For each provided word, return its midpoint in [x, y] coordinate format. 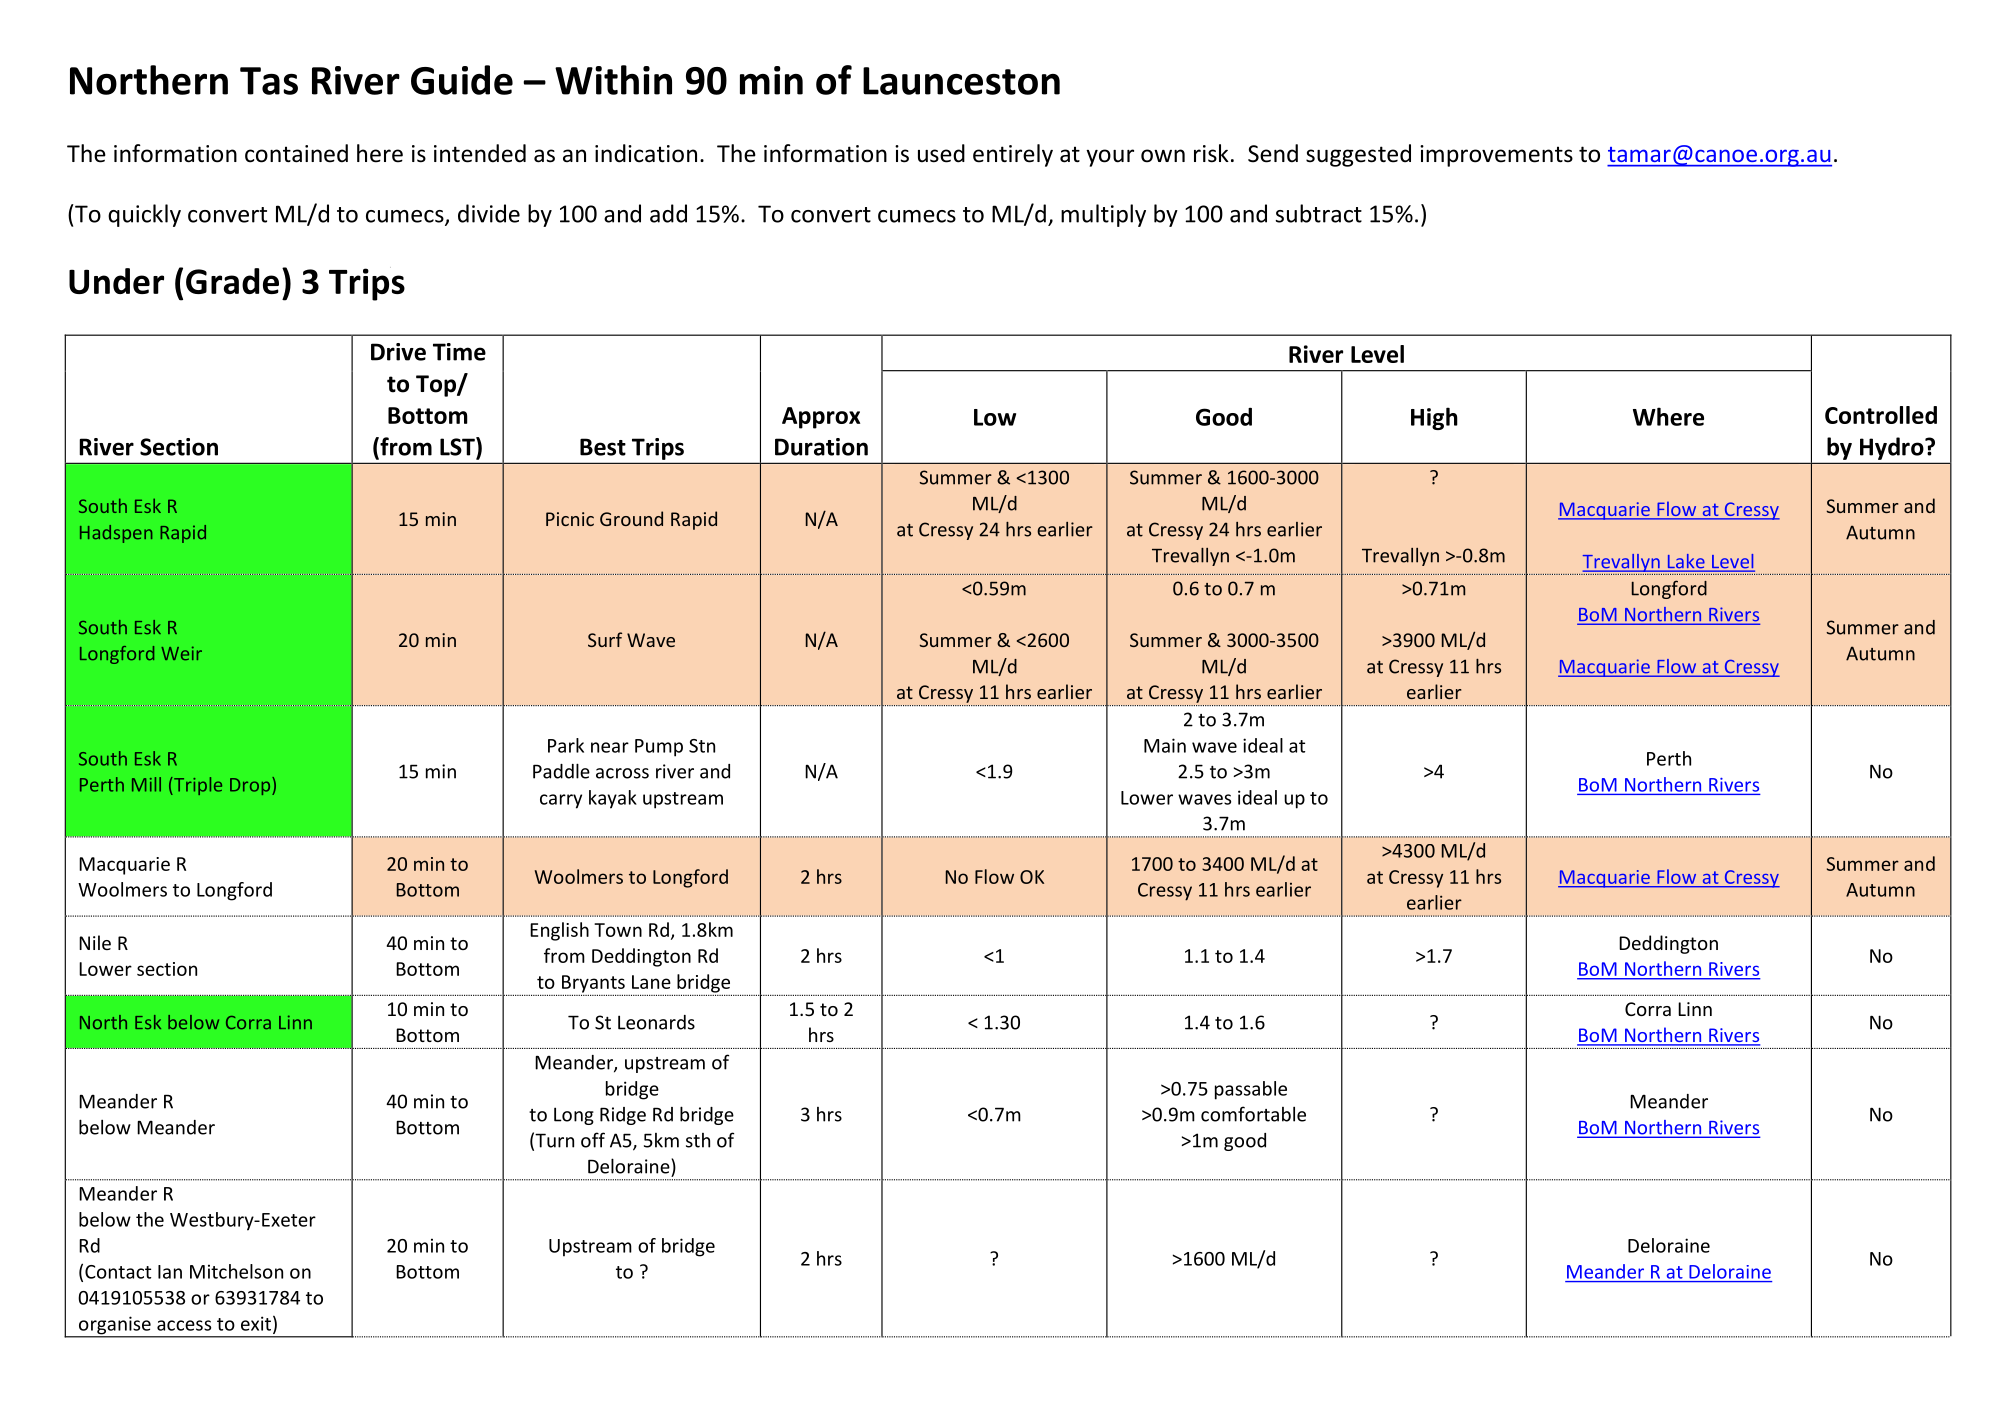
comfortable [1253, 1114]
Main [1165, 745]
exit [256, 1323]
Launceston [961, 81]
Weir [181, 653]
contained [296, 153]
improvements [1496, 156]
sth [698, 1140]
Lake [1686, 562]
